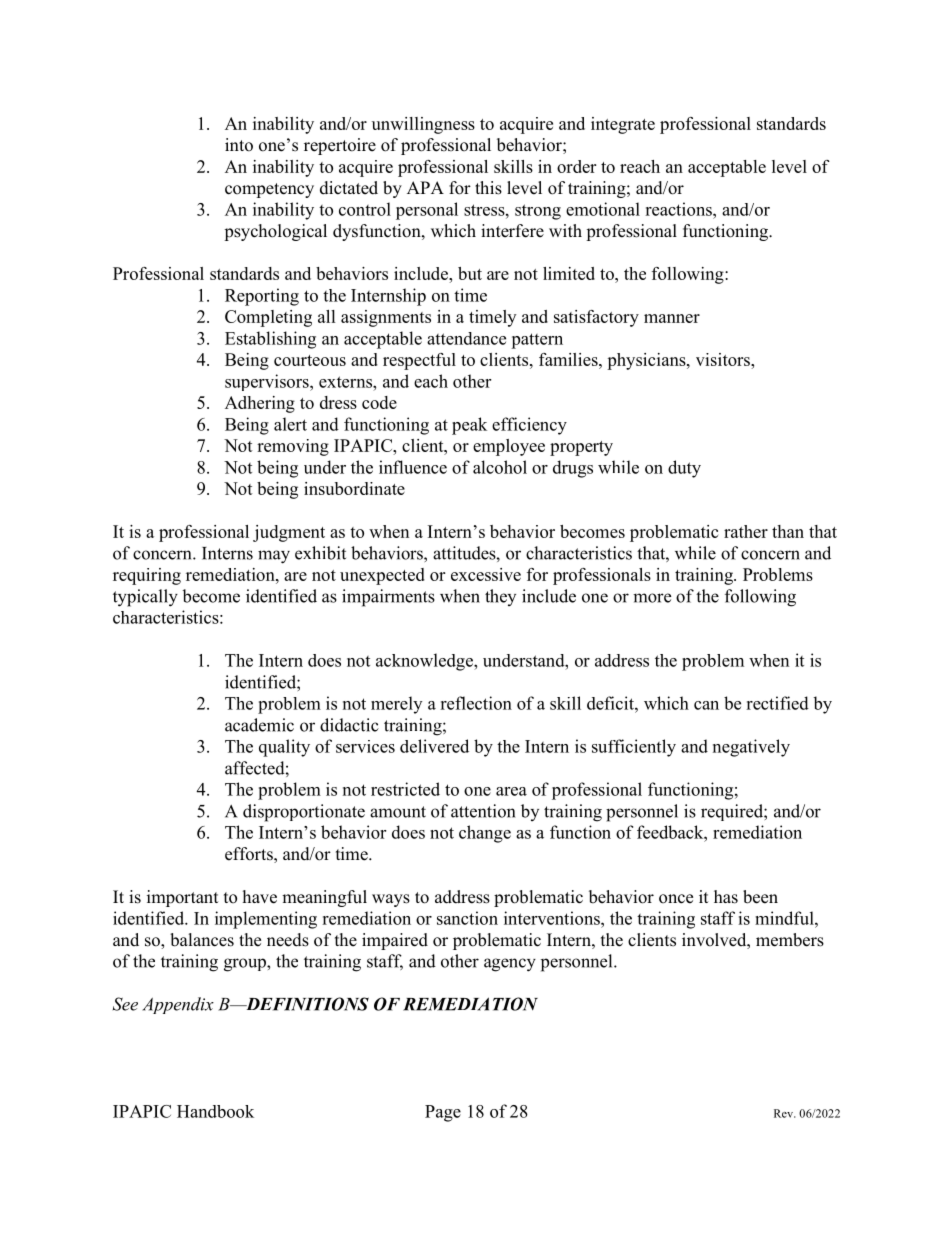  Describe the element at coordinates (485, 834) in the page. I see `change` at that location.
